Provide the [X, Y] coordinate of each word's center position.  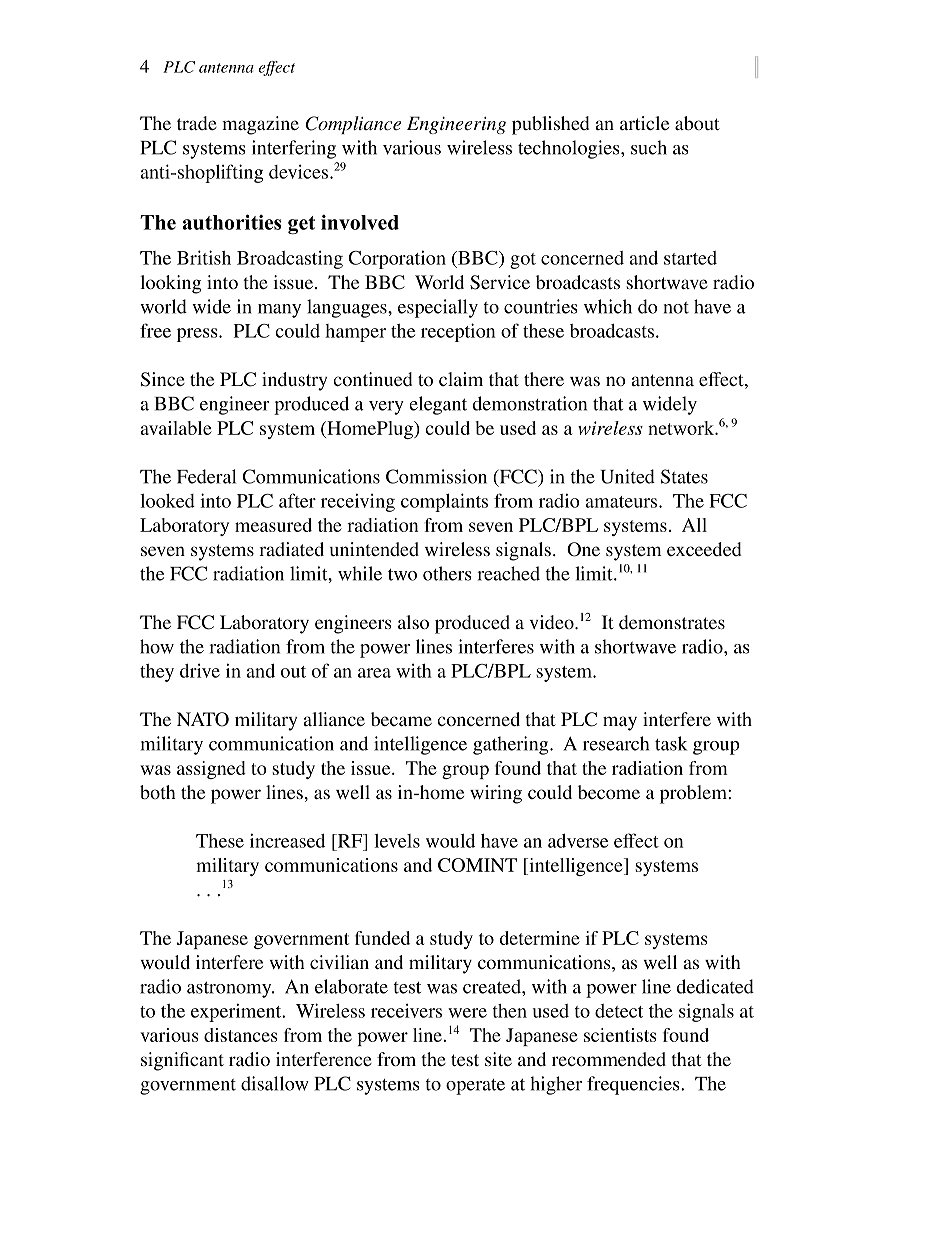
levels [397, 841]
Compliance [353, 125]
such [649, 147]
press [198, 335]
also [413, 622]
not [676, 308]
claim [461, 379]
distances [241, 1035]
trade [197, 123]
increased [287, 840]
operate [475, 1087]
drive [200, 671]
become [609, 792]
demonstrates [672, 622]
